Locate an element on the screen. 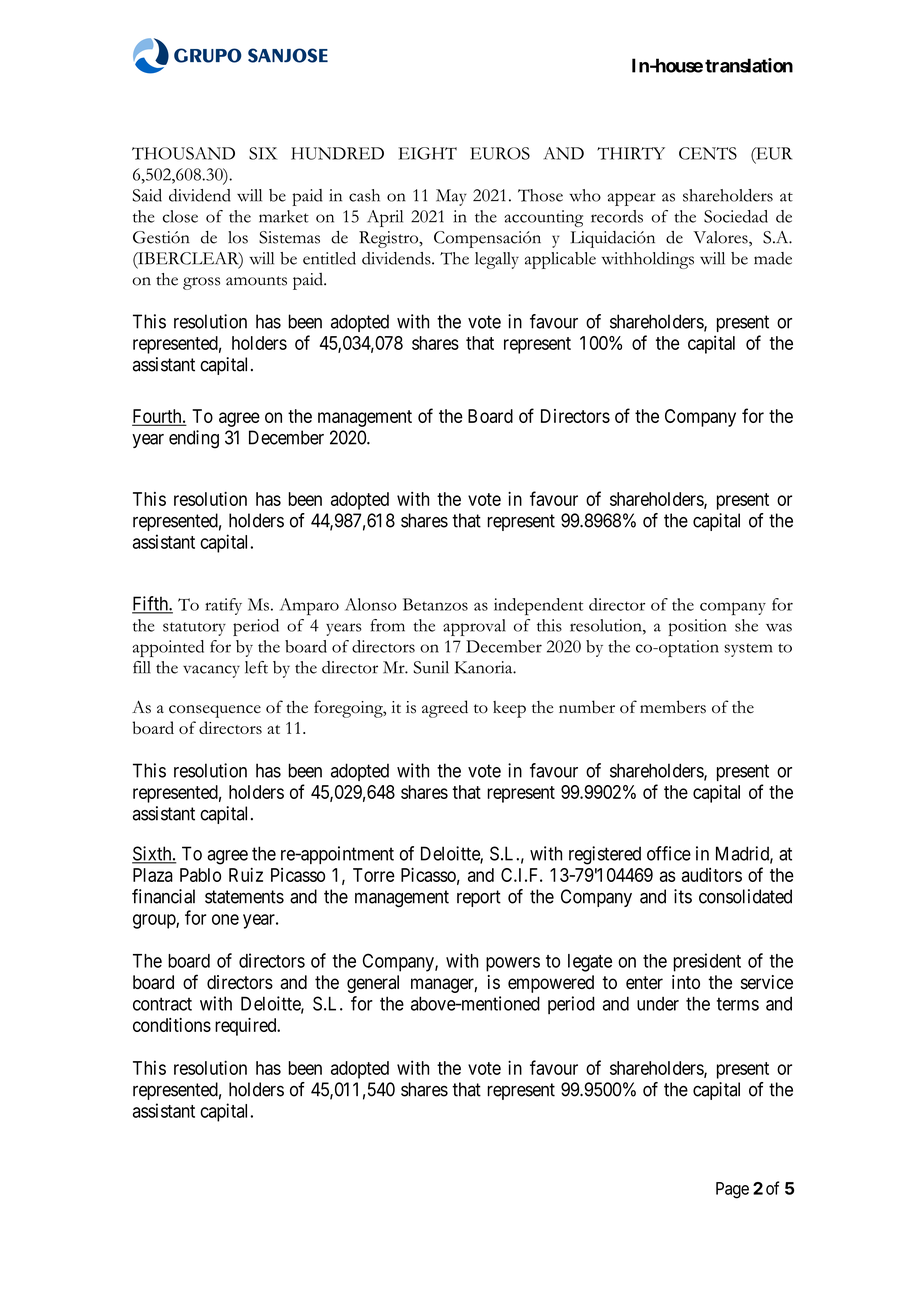  report is located at coordinates (479, 898).
